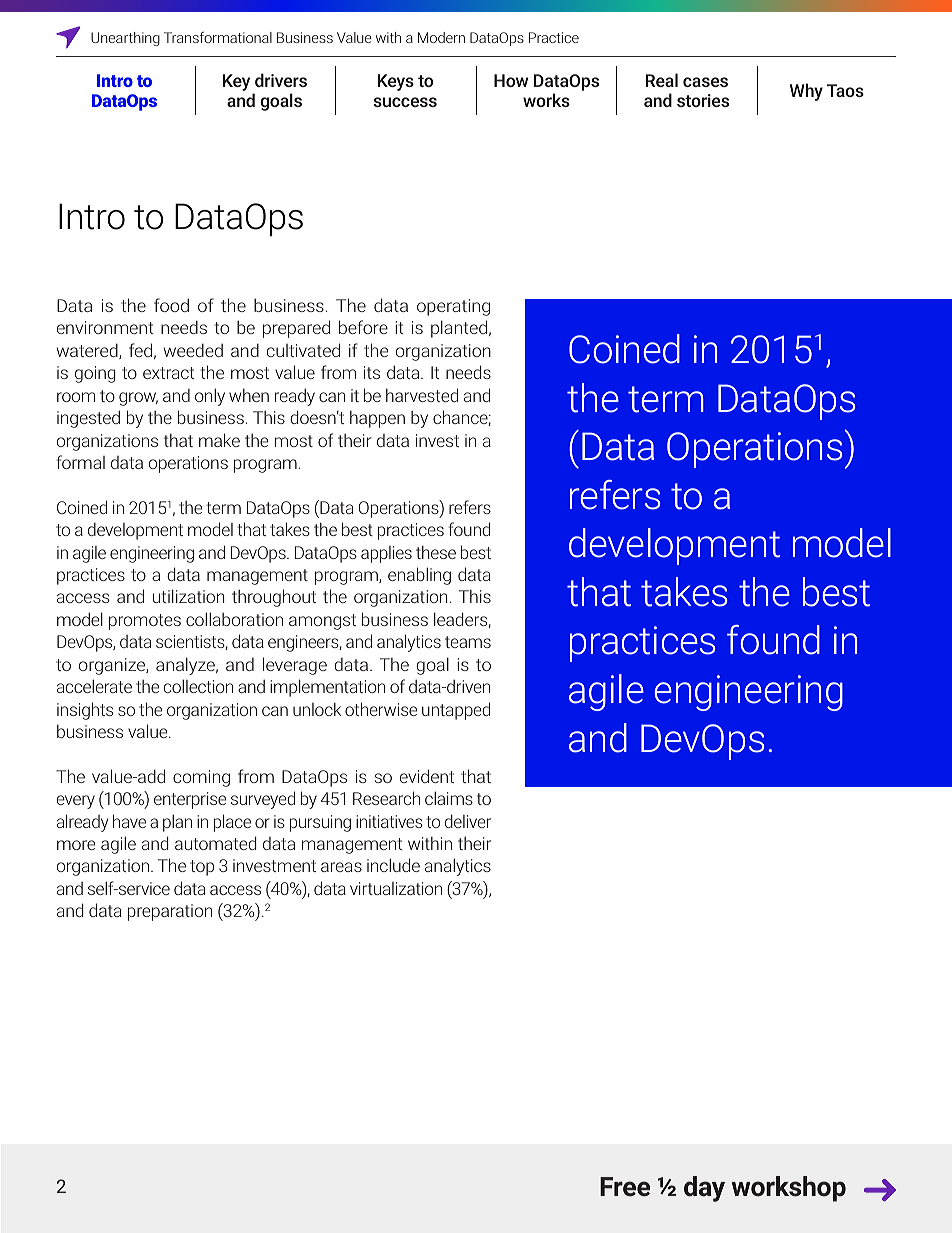  What do you see at coordinates (145, 622) in the screenshot?
I see `promotes` at bounding box center [145, 622].
